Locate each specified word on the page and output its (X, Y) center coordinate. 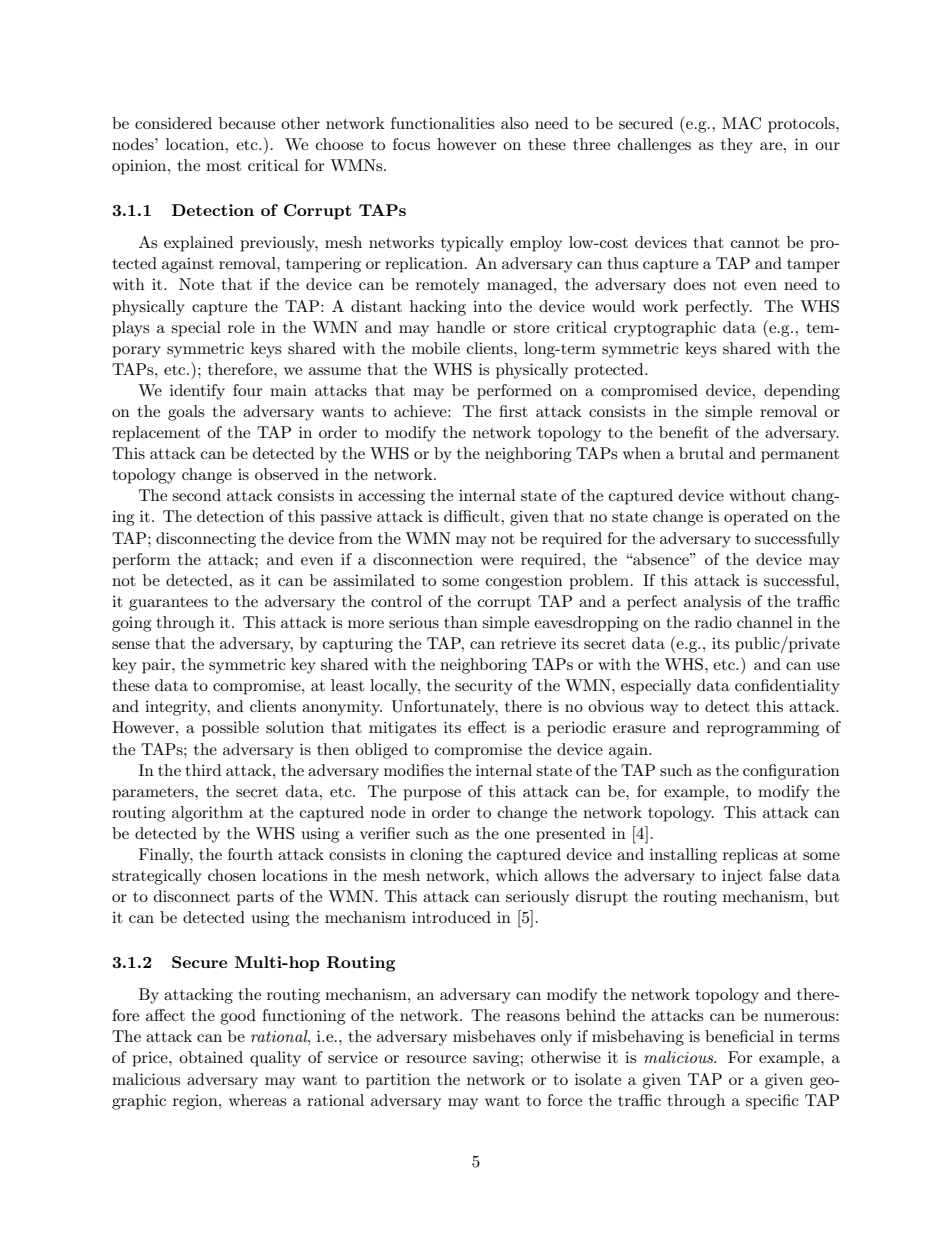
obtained (211, 1057)
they (737, 146)
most (223, 166)
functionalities (442, 123)
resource (436, 1059)
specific (772, 1102)
